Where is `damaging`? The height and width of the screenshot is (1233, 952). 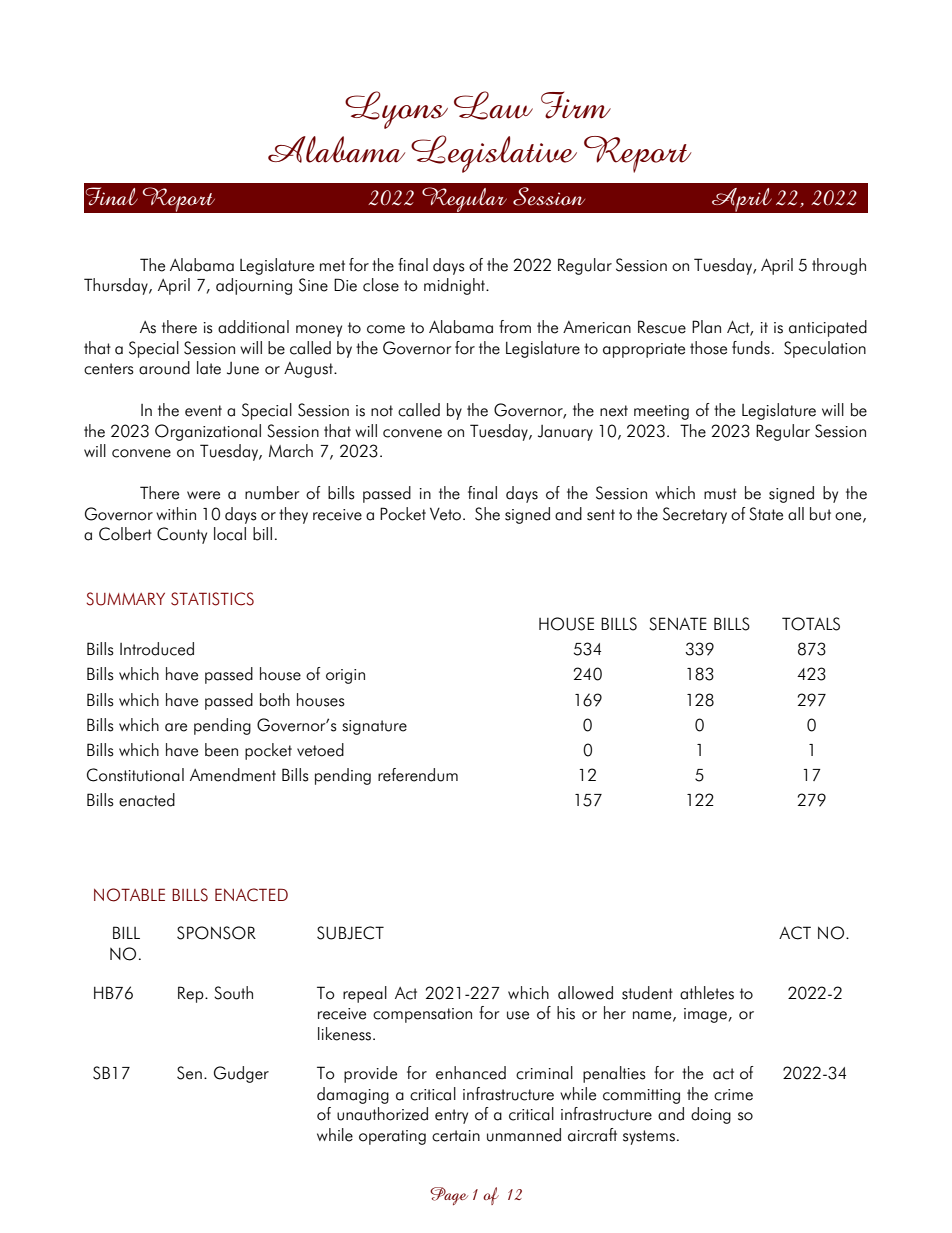 damaging is located at coordinates (353, 1095).
